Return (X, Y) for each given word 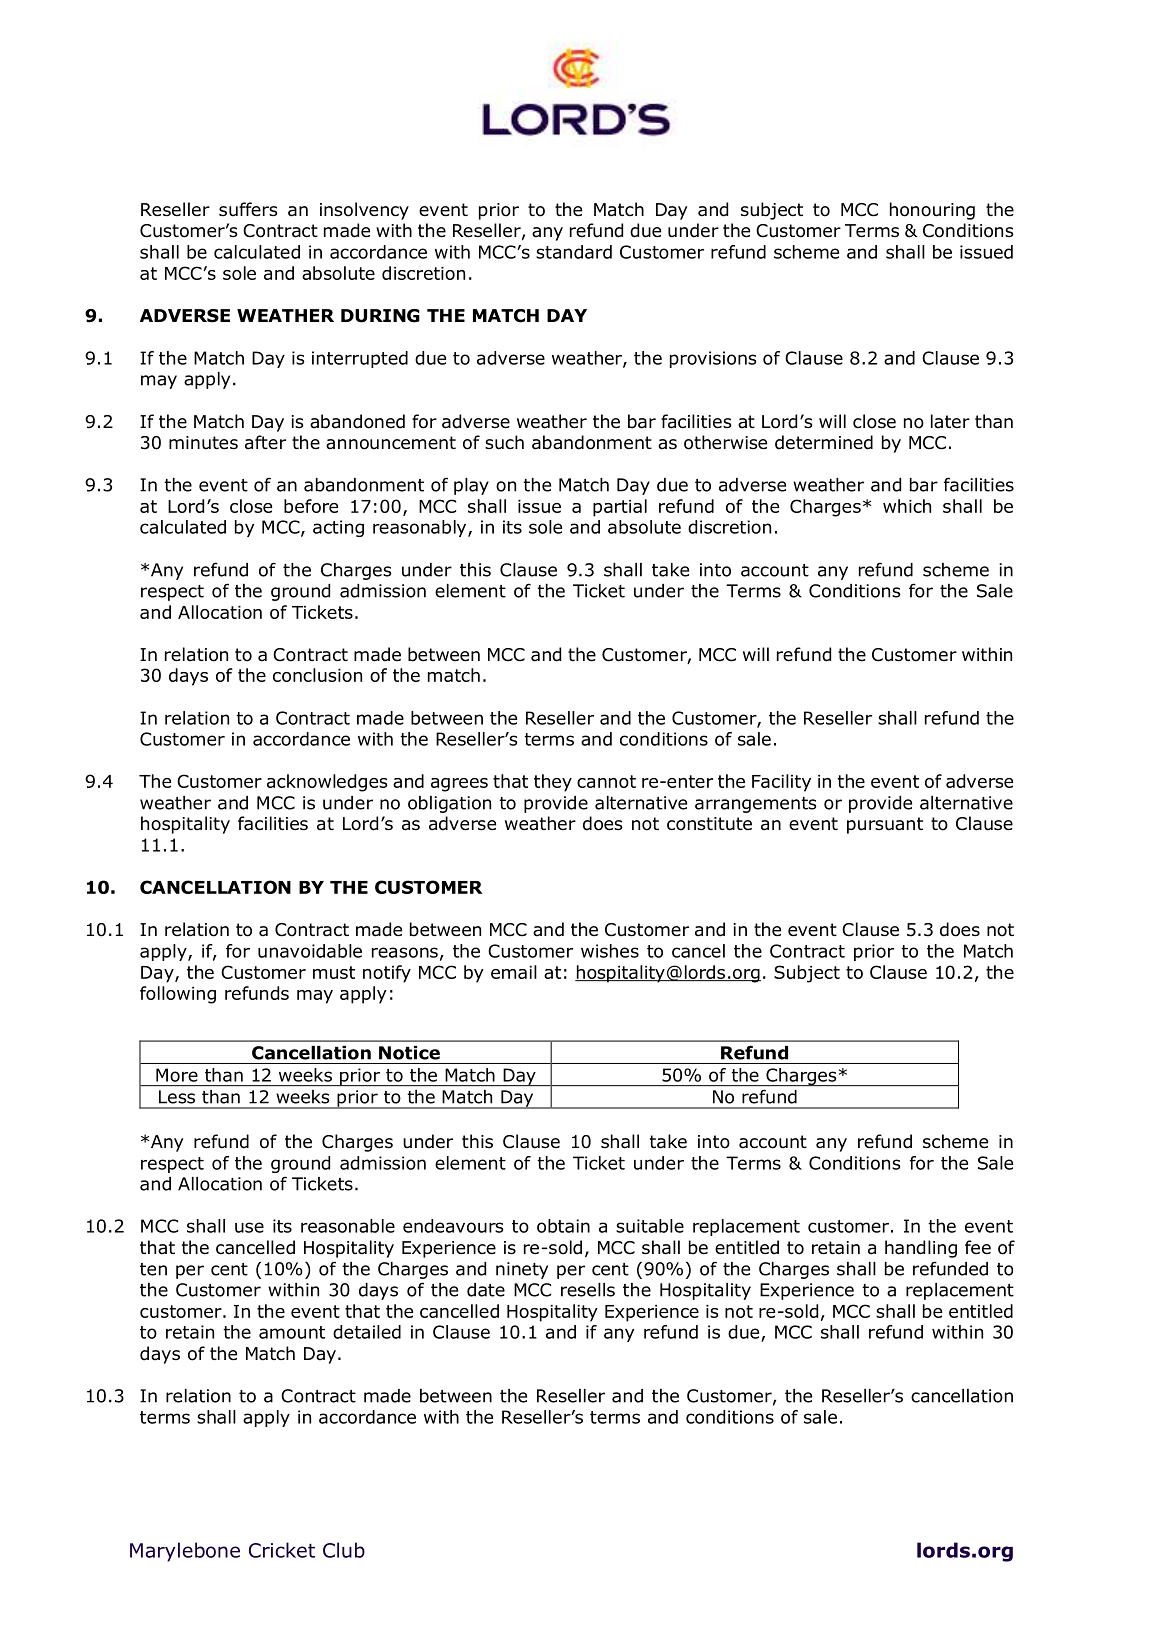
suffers (248, 209)
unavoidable (310, 951)
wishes (610, 951)
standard (574, 252)
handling (921, 1249)
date (486, 1290)
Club (344, 1550)
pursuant (885, 825)
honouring (932, 211)
